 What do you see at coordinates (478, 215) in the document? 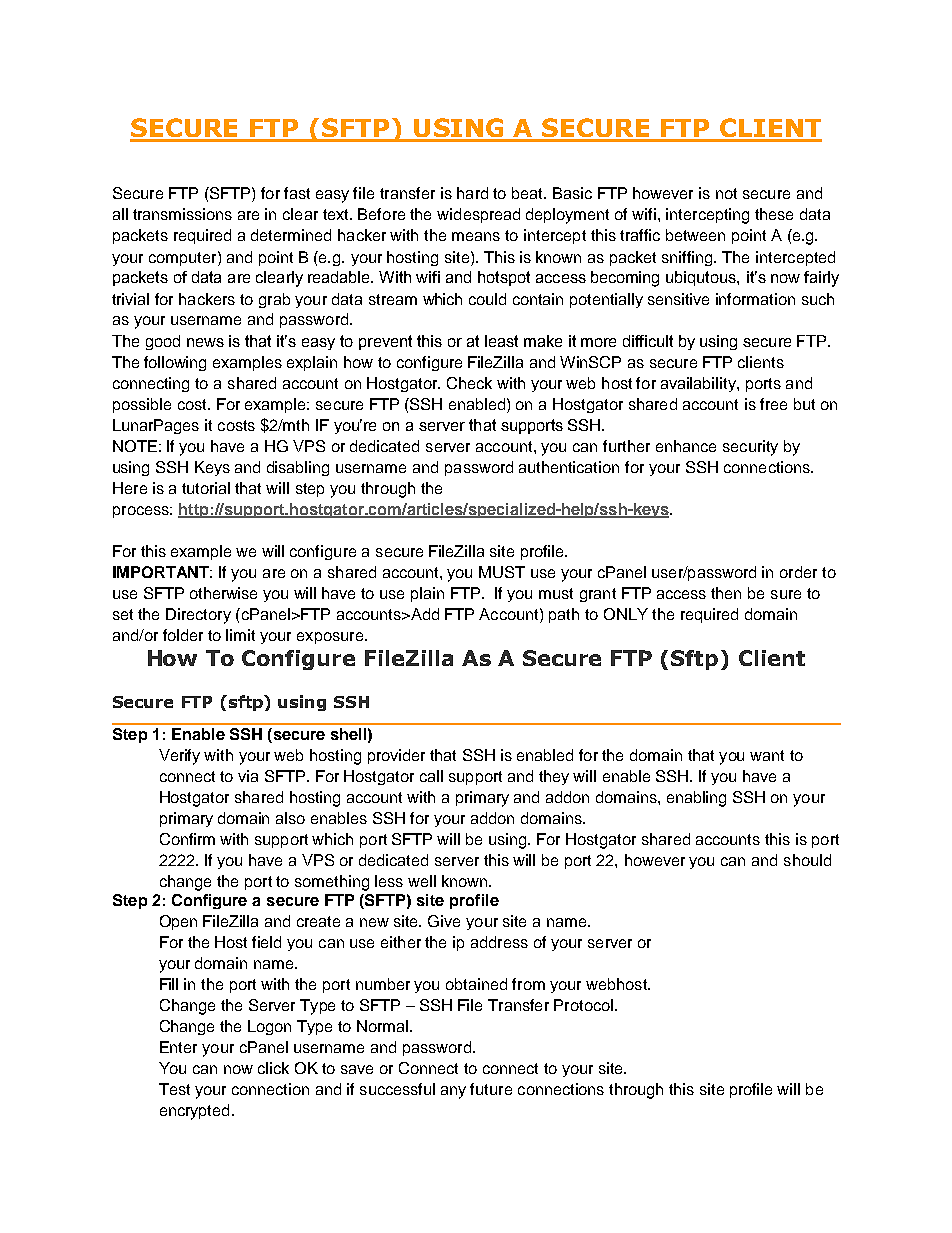
I see `widespread` at bounding box center [478, 215].
